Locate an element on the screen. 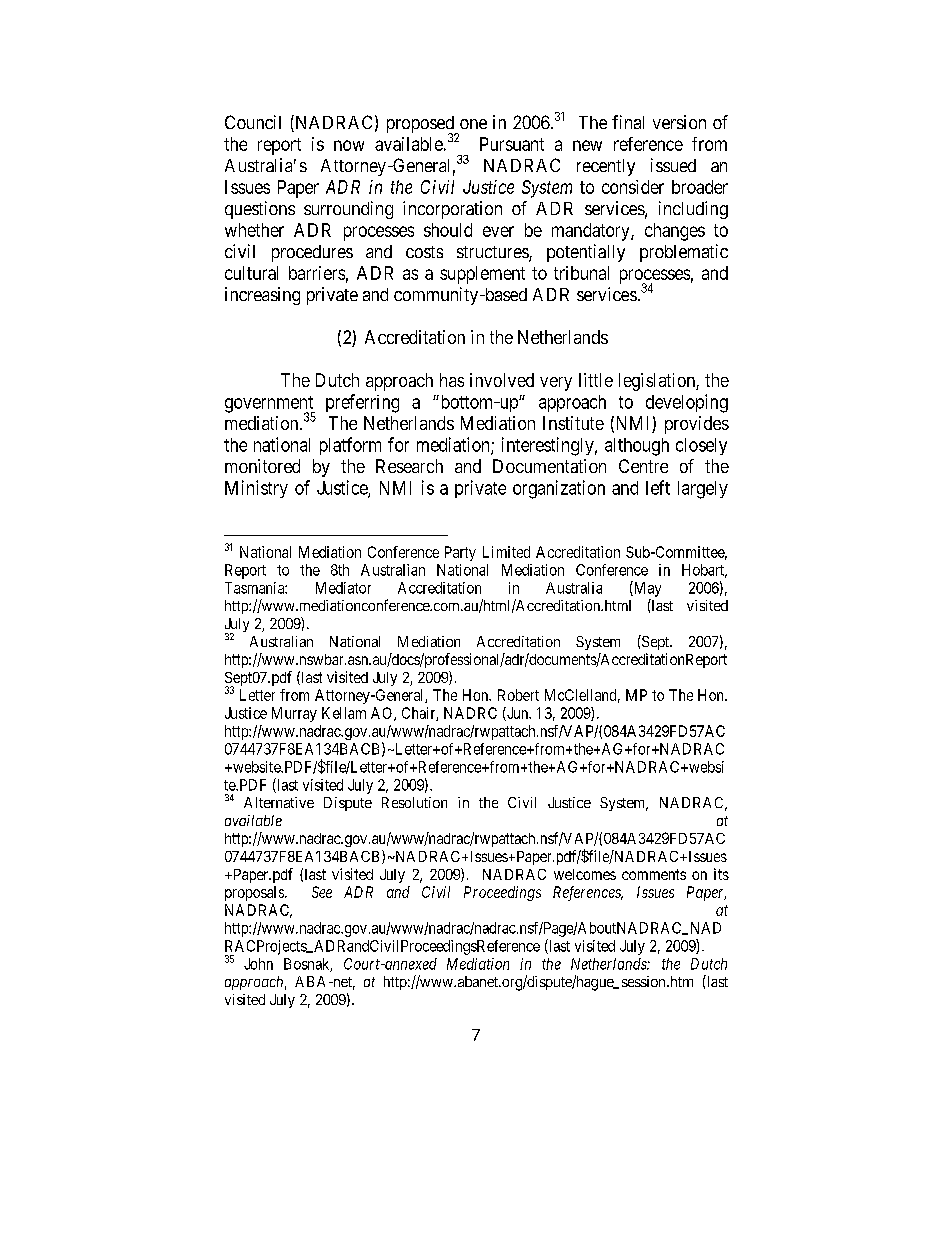 The width and height of the screenshot is (952, 1233). now is located at coordinates (349, 145).
